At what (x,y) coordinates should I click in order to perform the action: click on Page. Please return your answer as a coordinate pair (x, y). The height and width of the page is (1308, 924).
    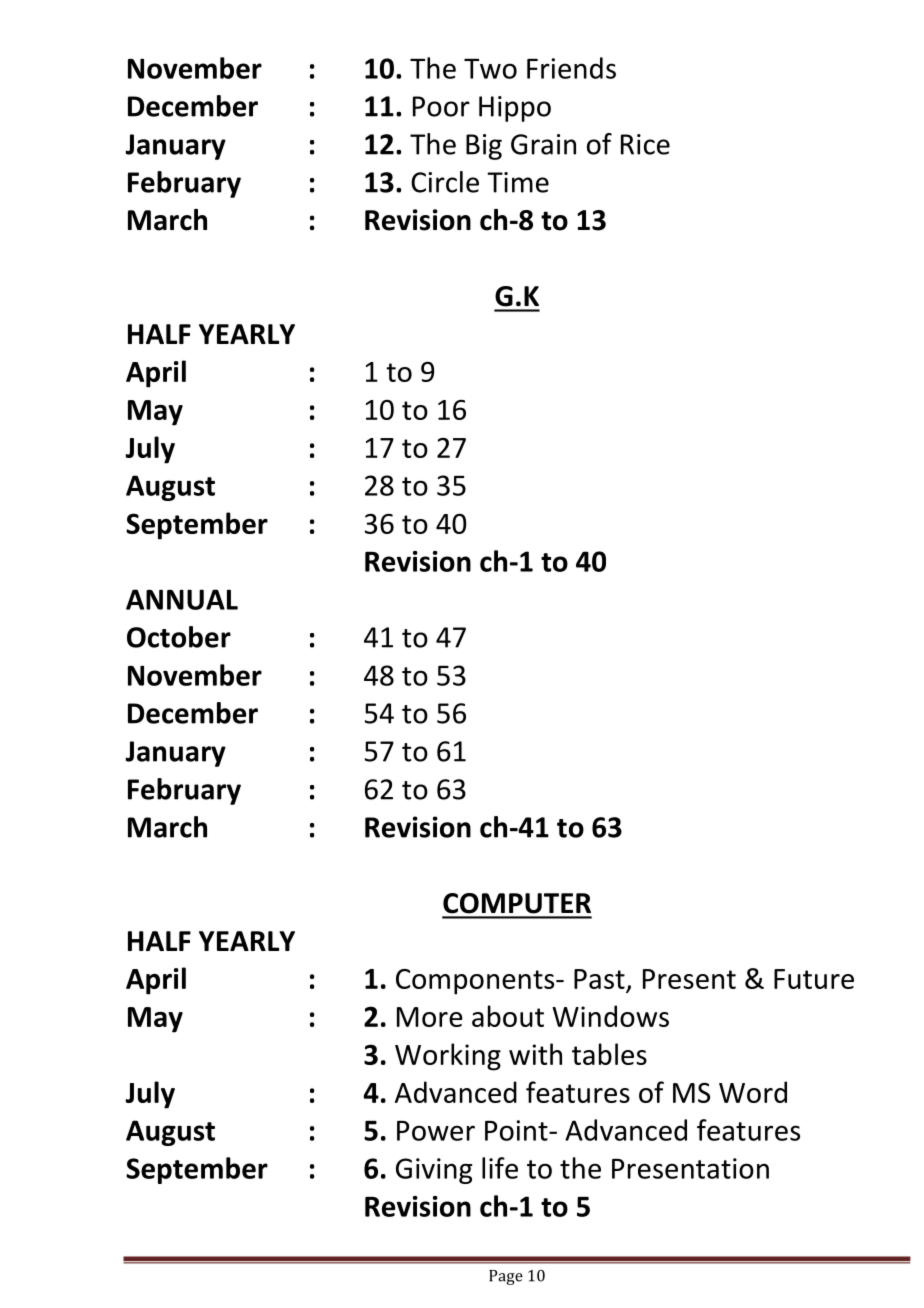
    Looking at the image, I should click on (506, 1277).
